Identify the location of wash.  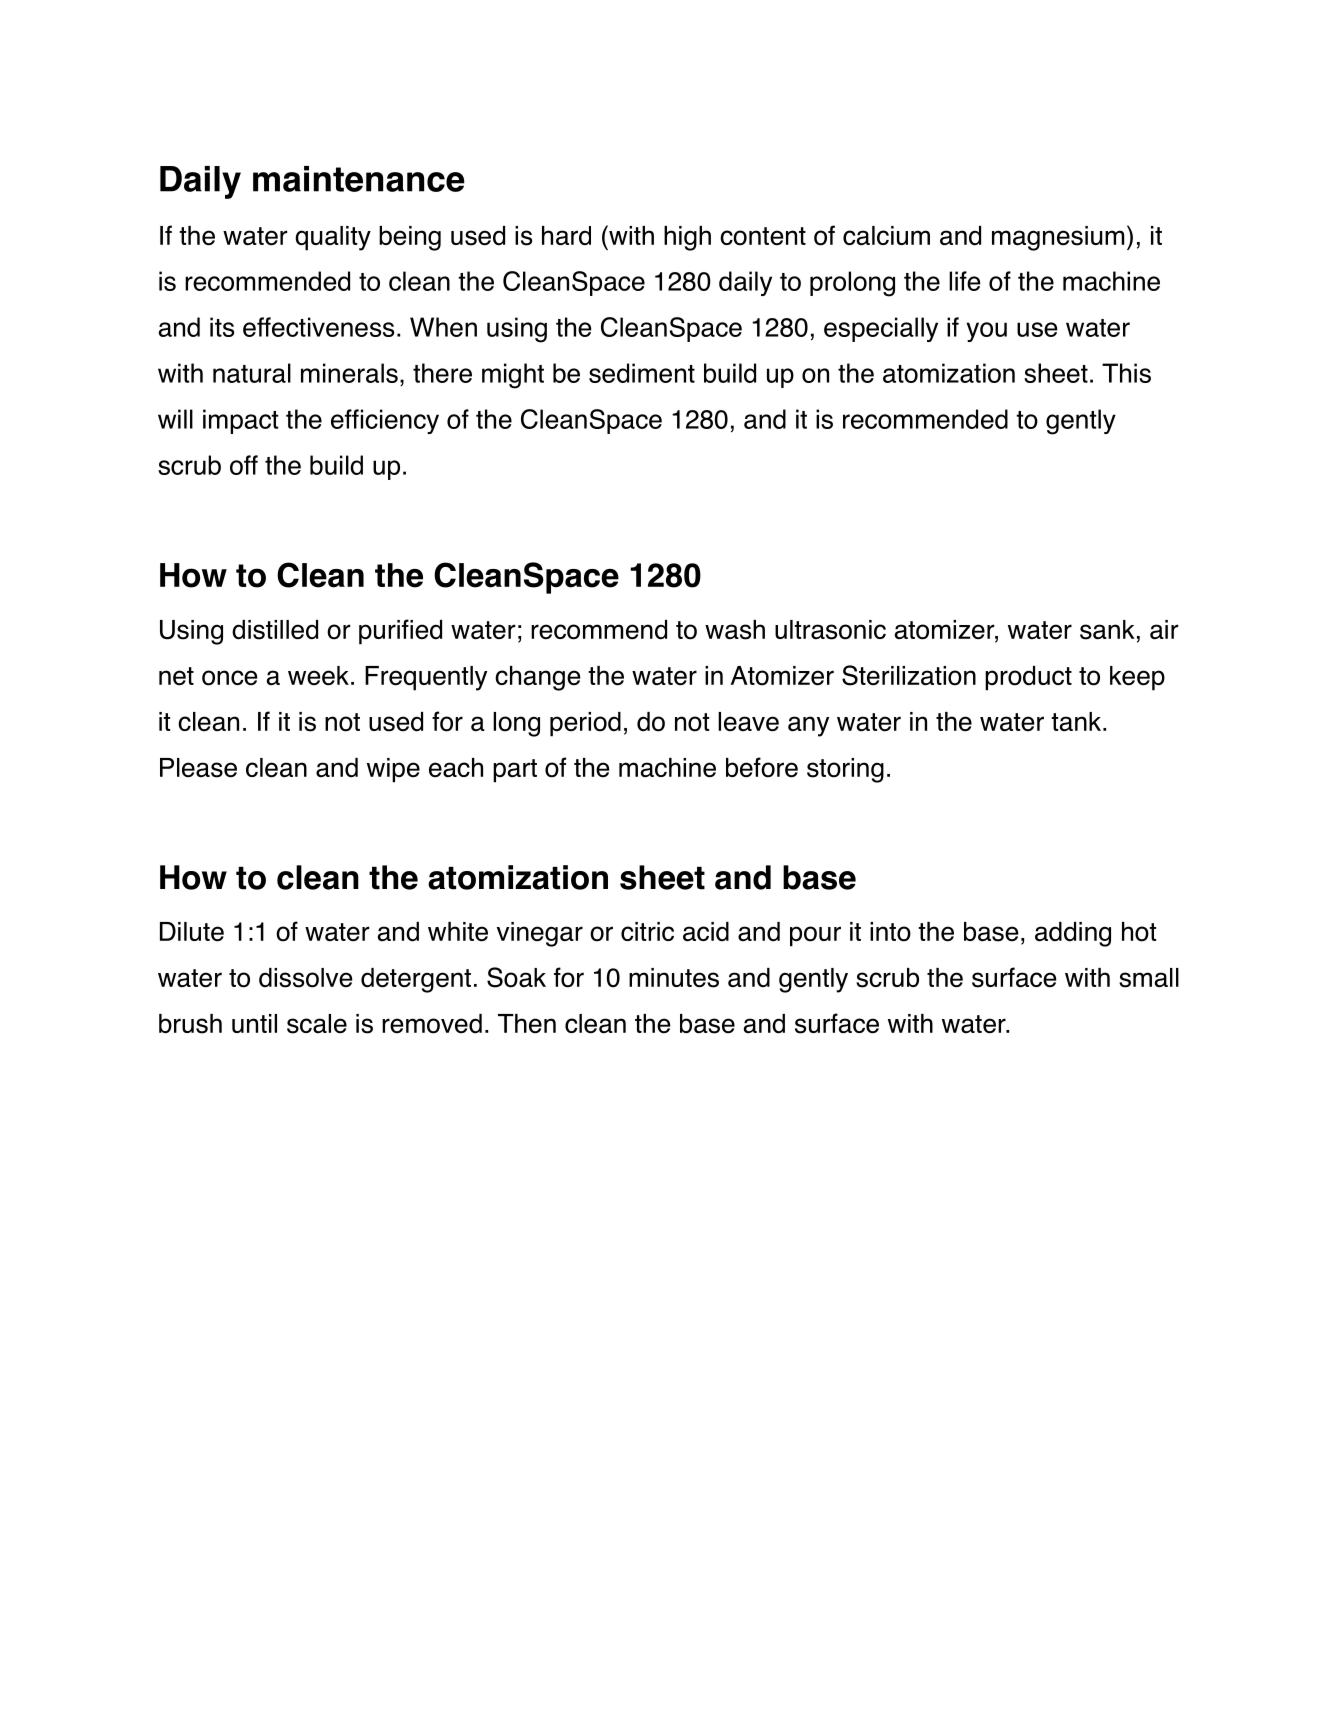
(735, 630).
